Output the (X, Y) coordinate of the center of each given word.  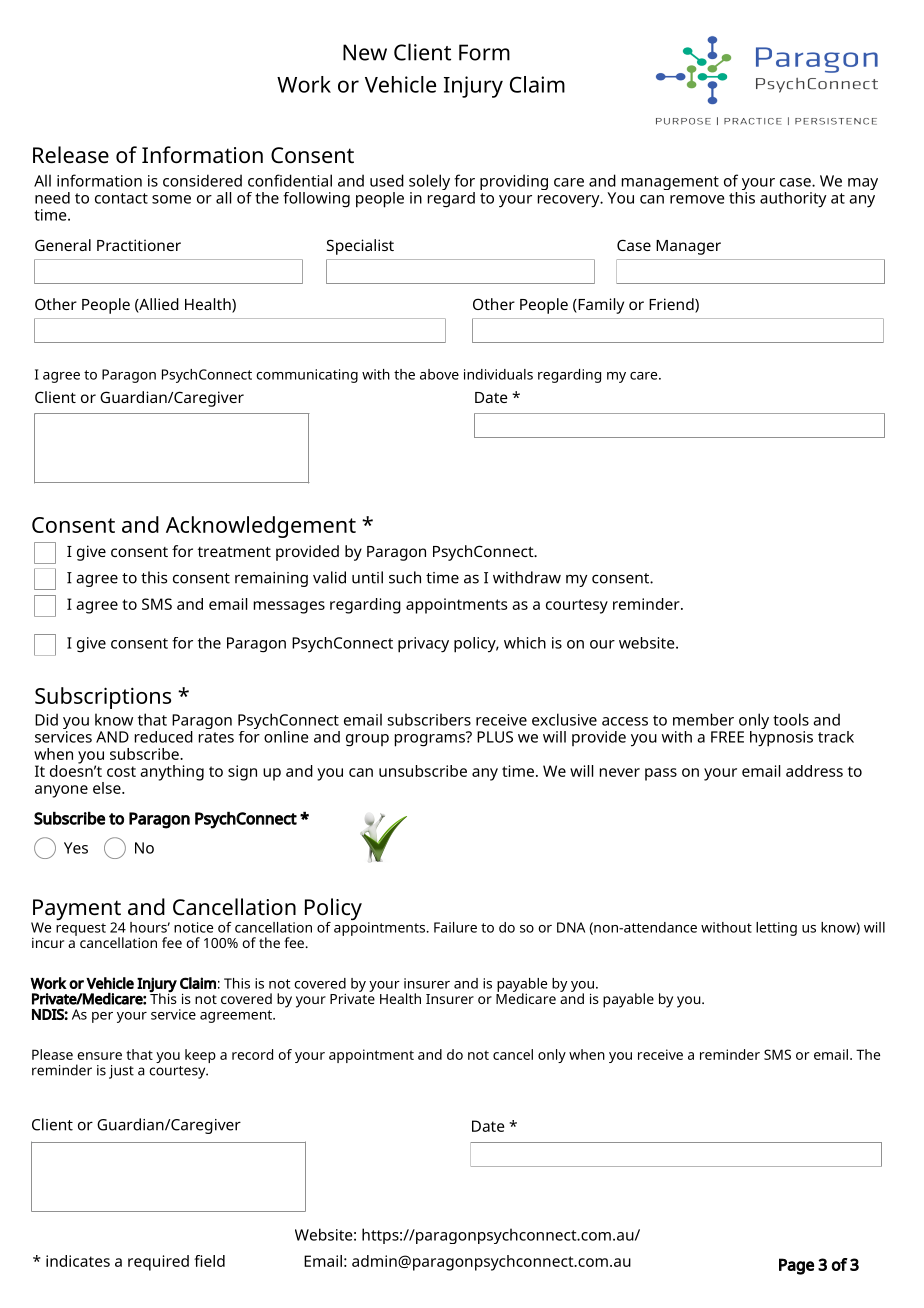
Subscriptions (103, 698)
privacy (423, 645)
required (158, 1263)
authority (793, 200)
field (209, 1261)
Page (796, 1266)
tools (791, 719)
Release (71, 155)
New (365, 52)
